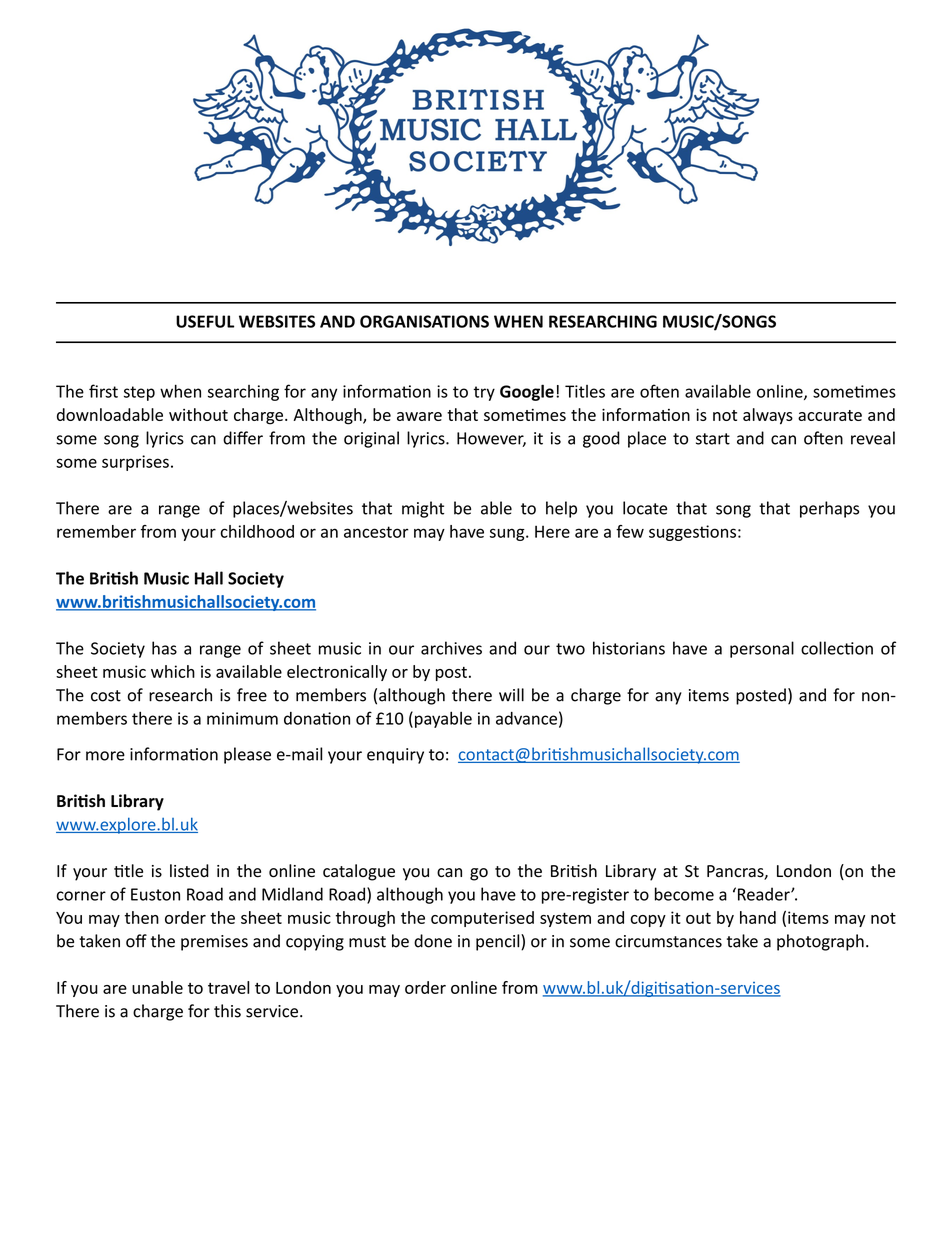 This image has width=952, height=1233. I want to click on pencil, so click(499, 942).
